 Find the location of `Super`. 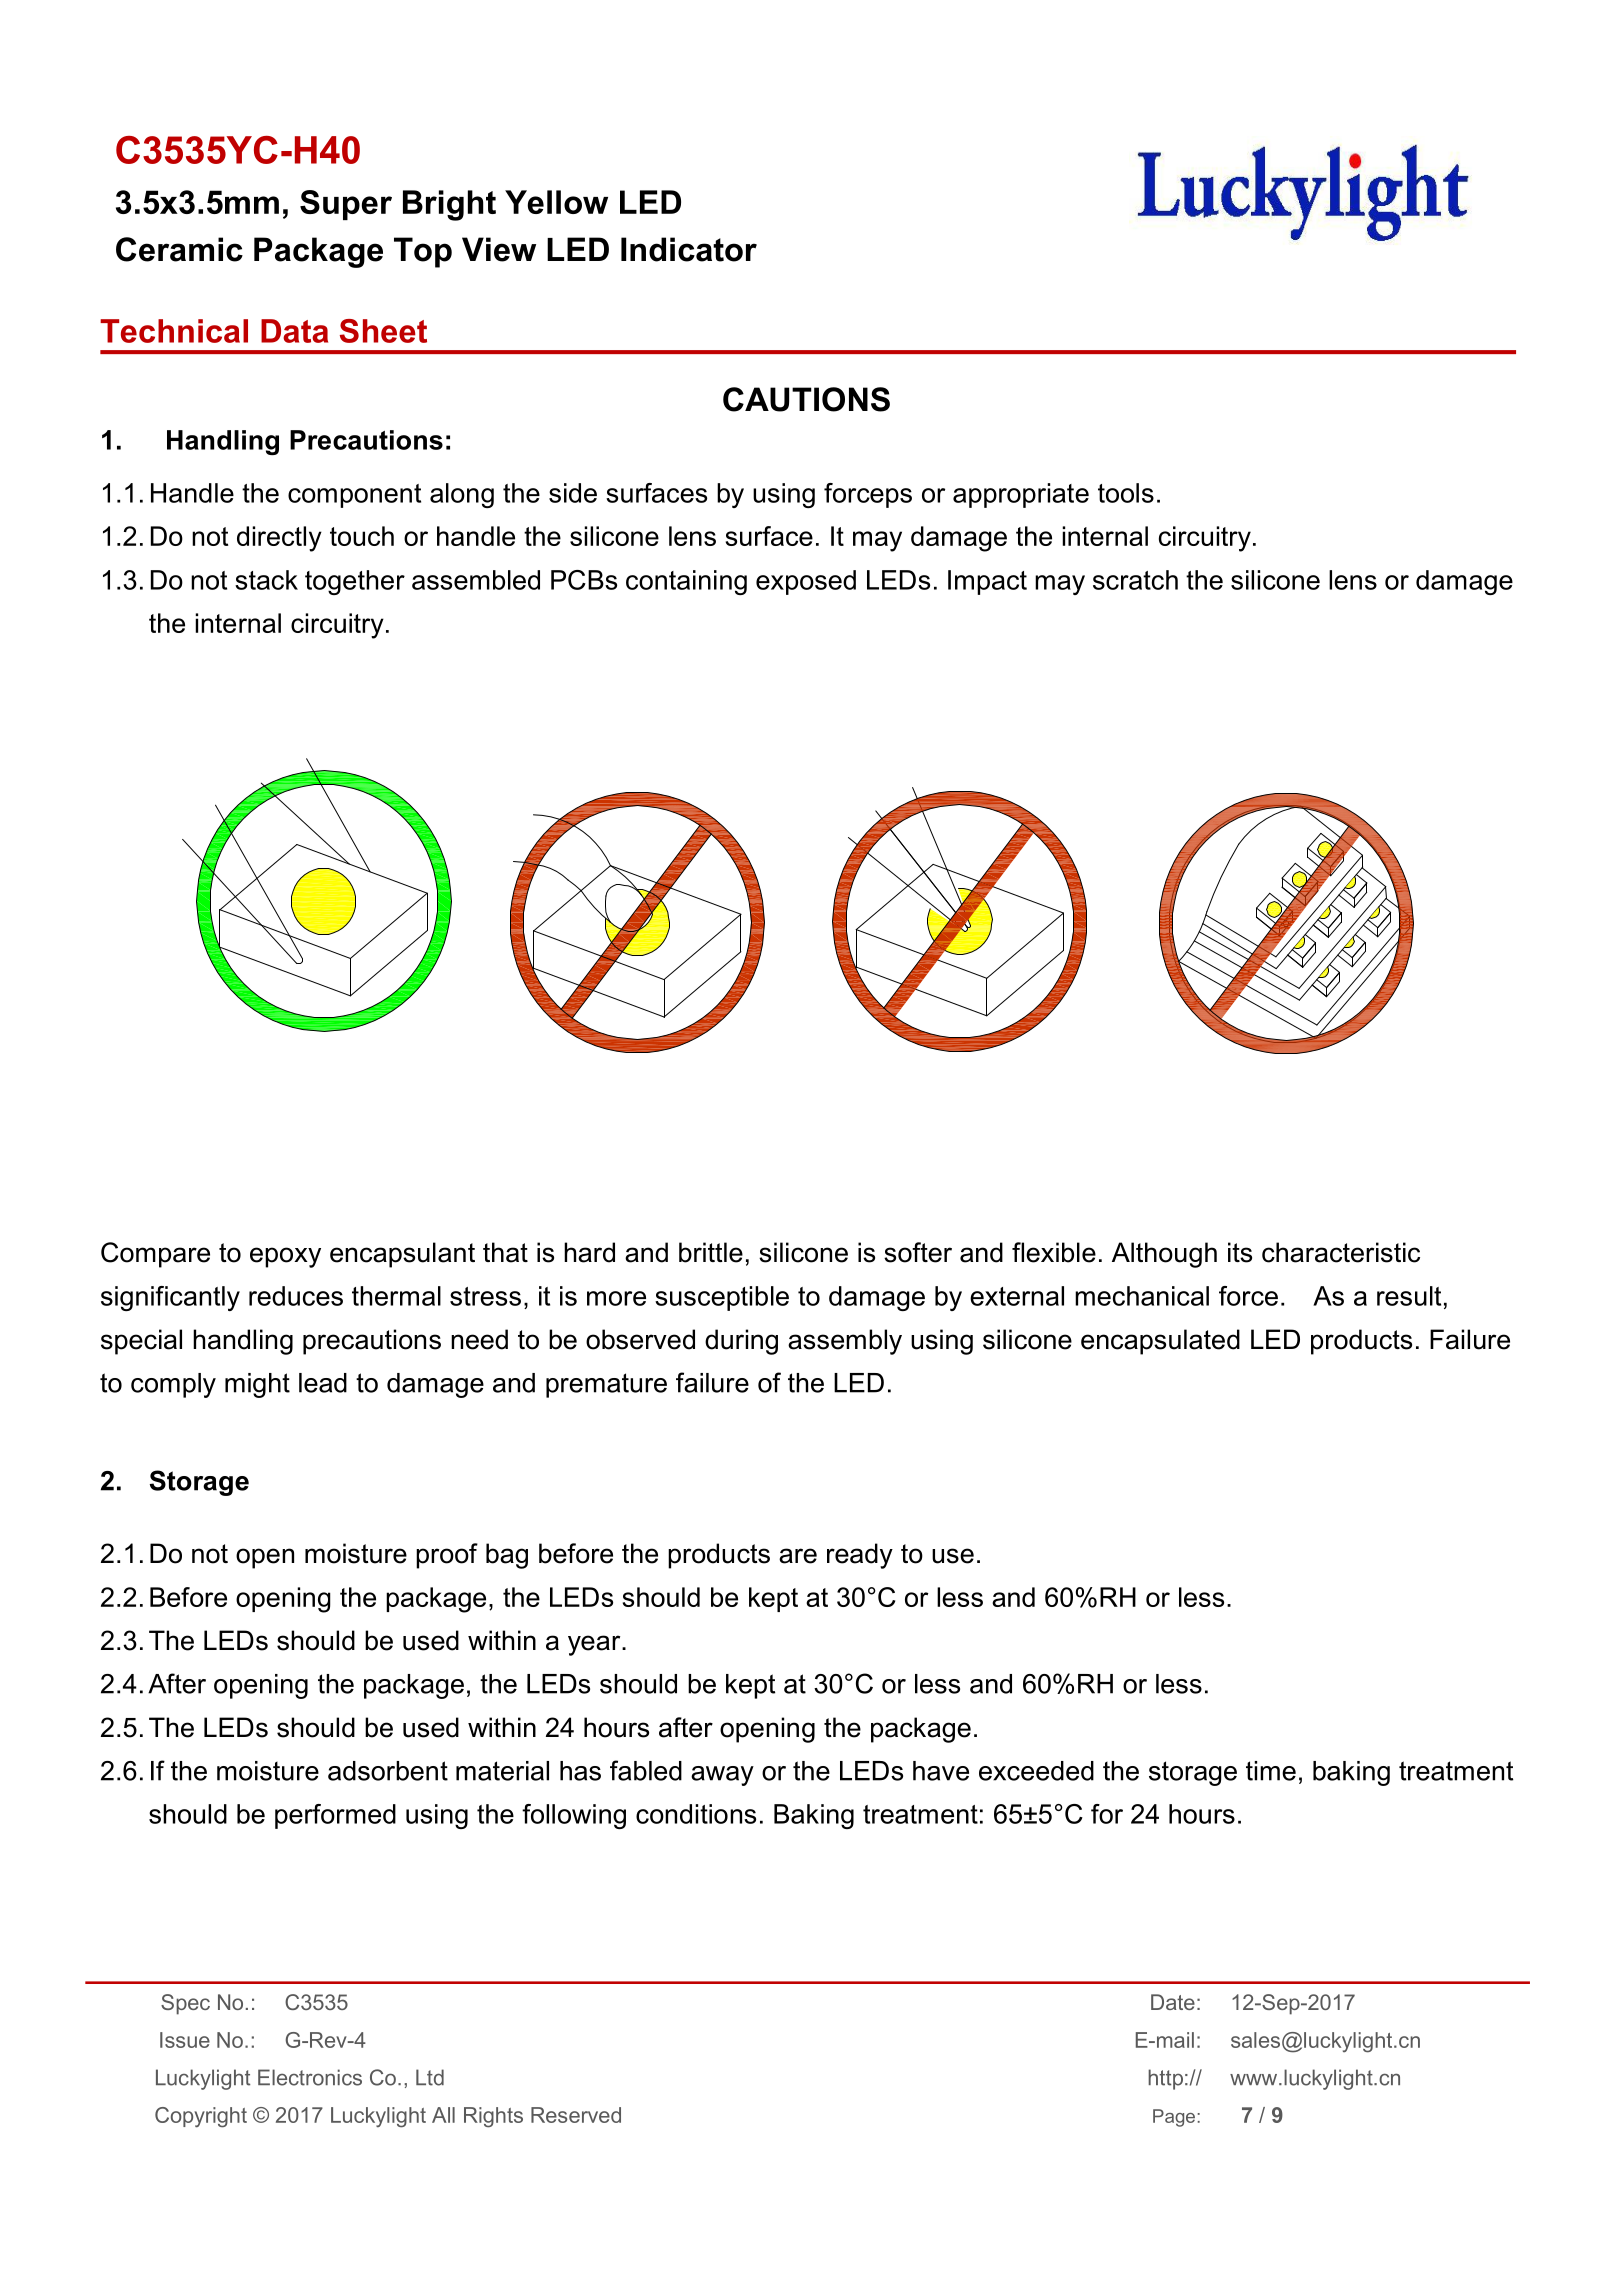

Super is located at coordinates (346, 205).
